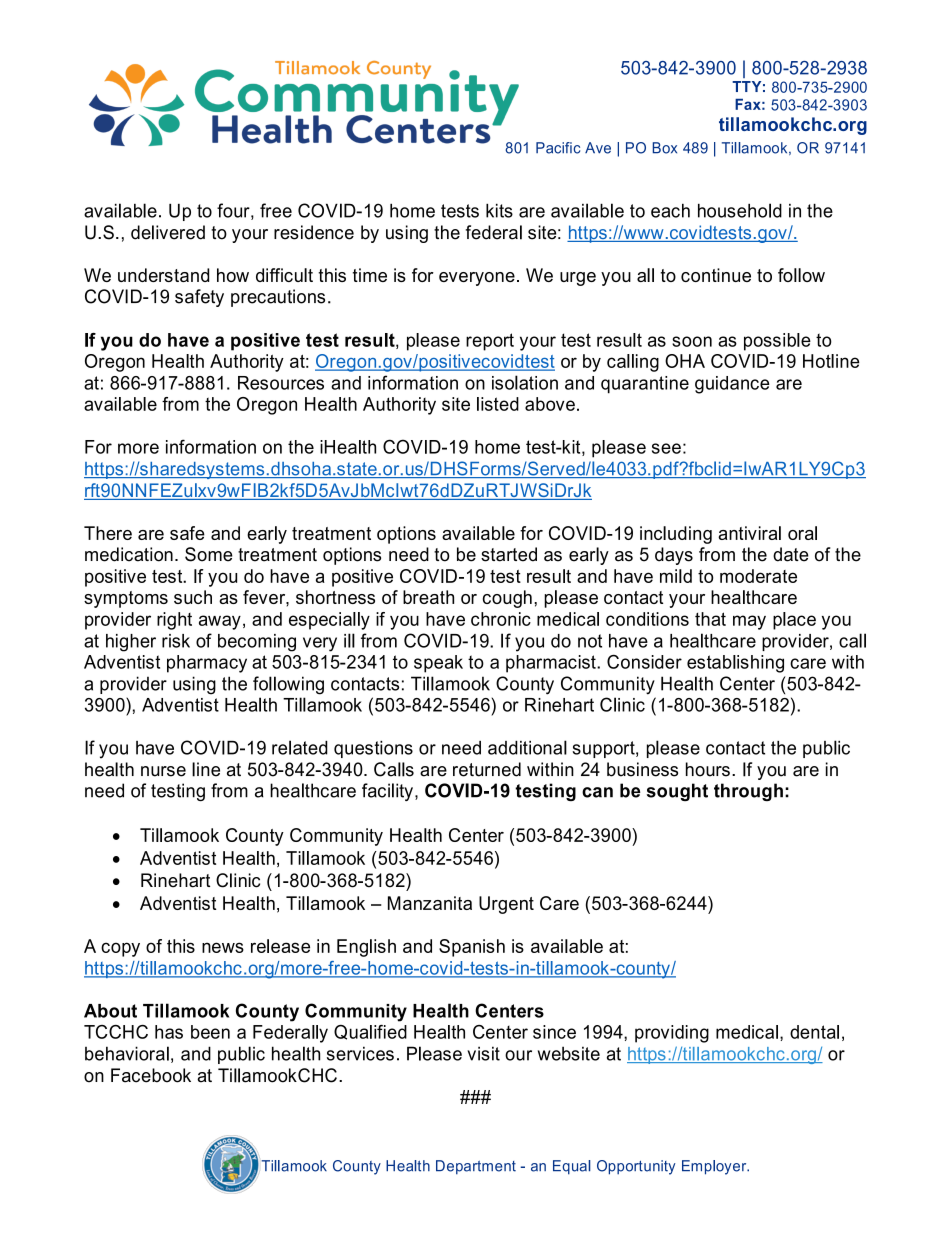  I want to click on Spanish, so click(472, 948).
